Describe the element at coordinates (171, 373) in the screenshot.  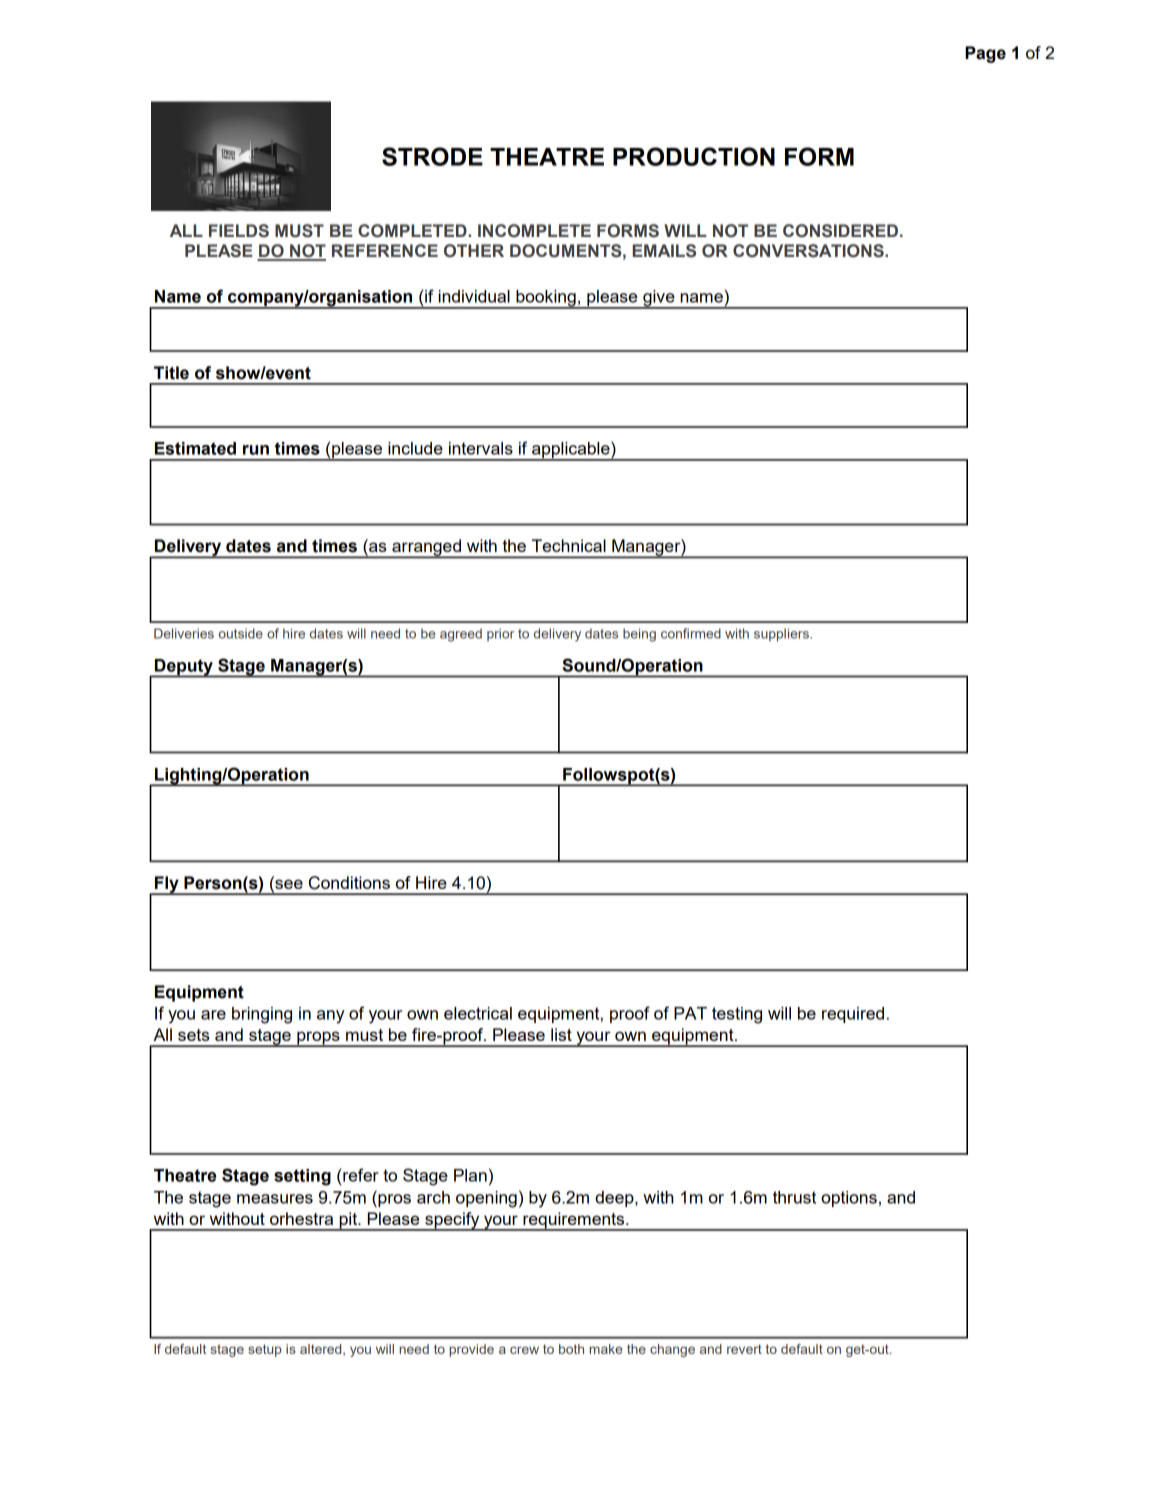
I see `Title` at that location.
